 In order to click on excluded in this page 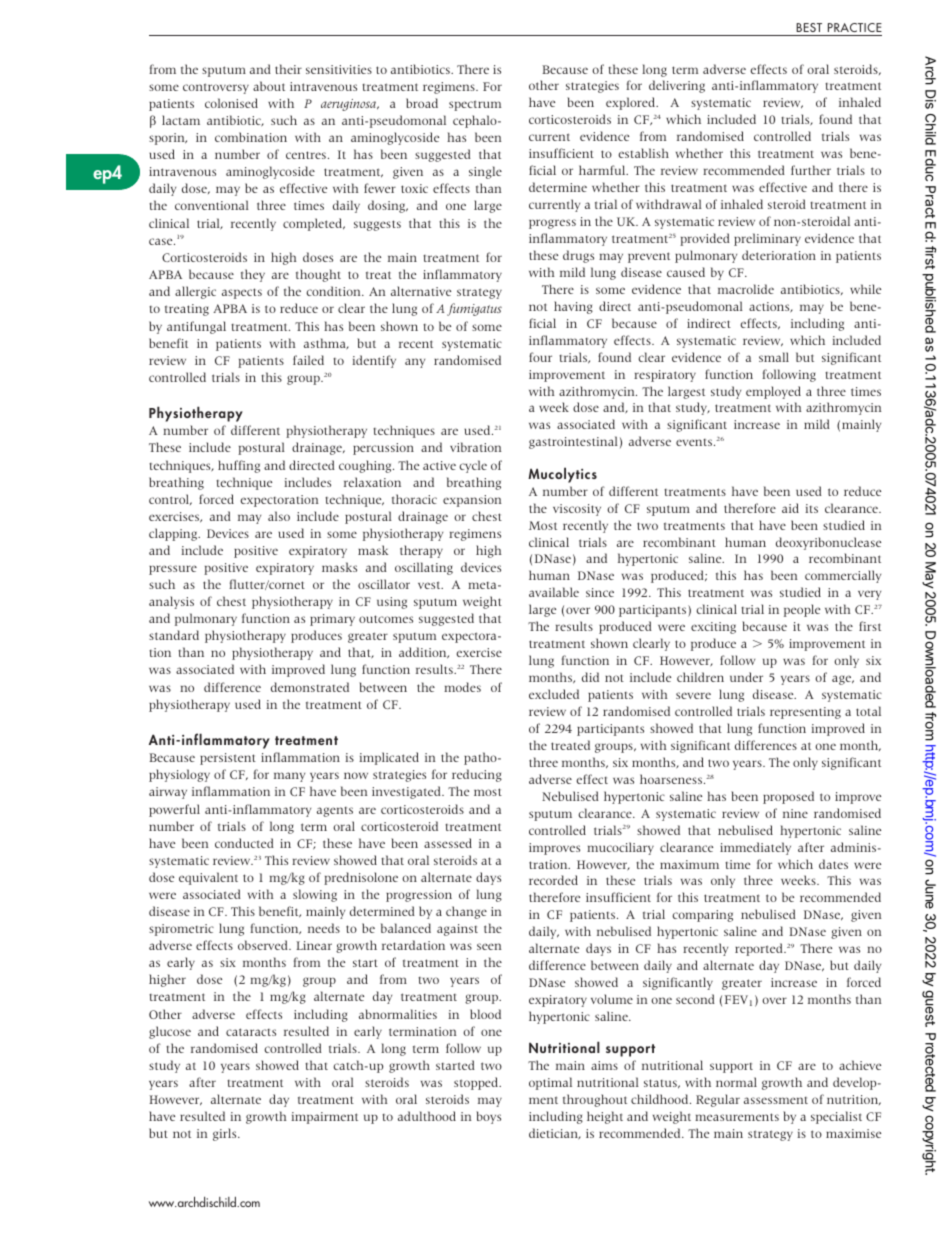, I will do `click(554, 694)`.
